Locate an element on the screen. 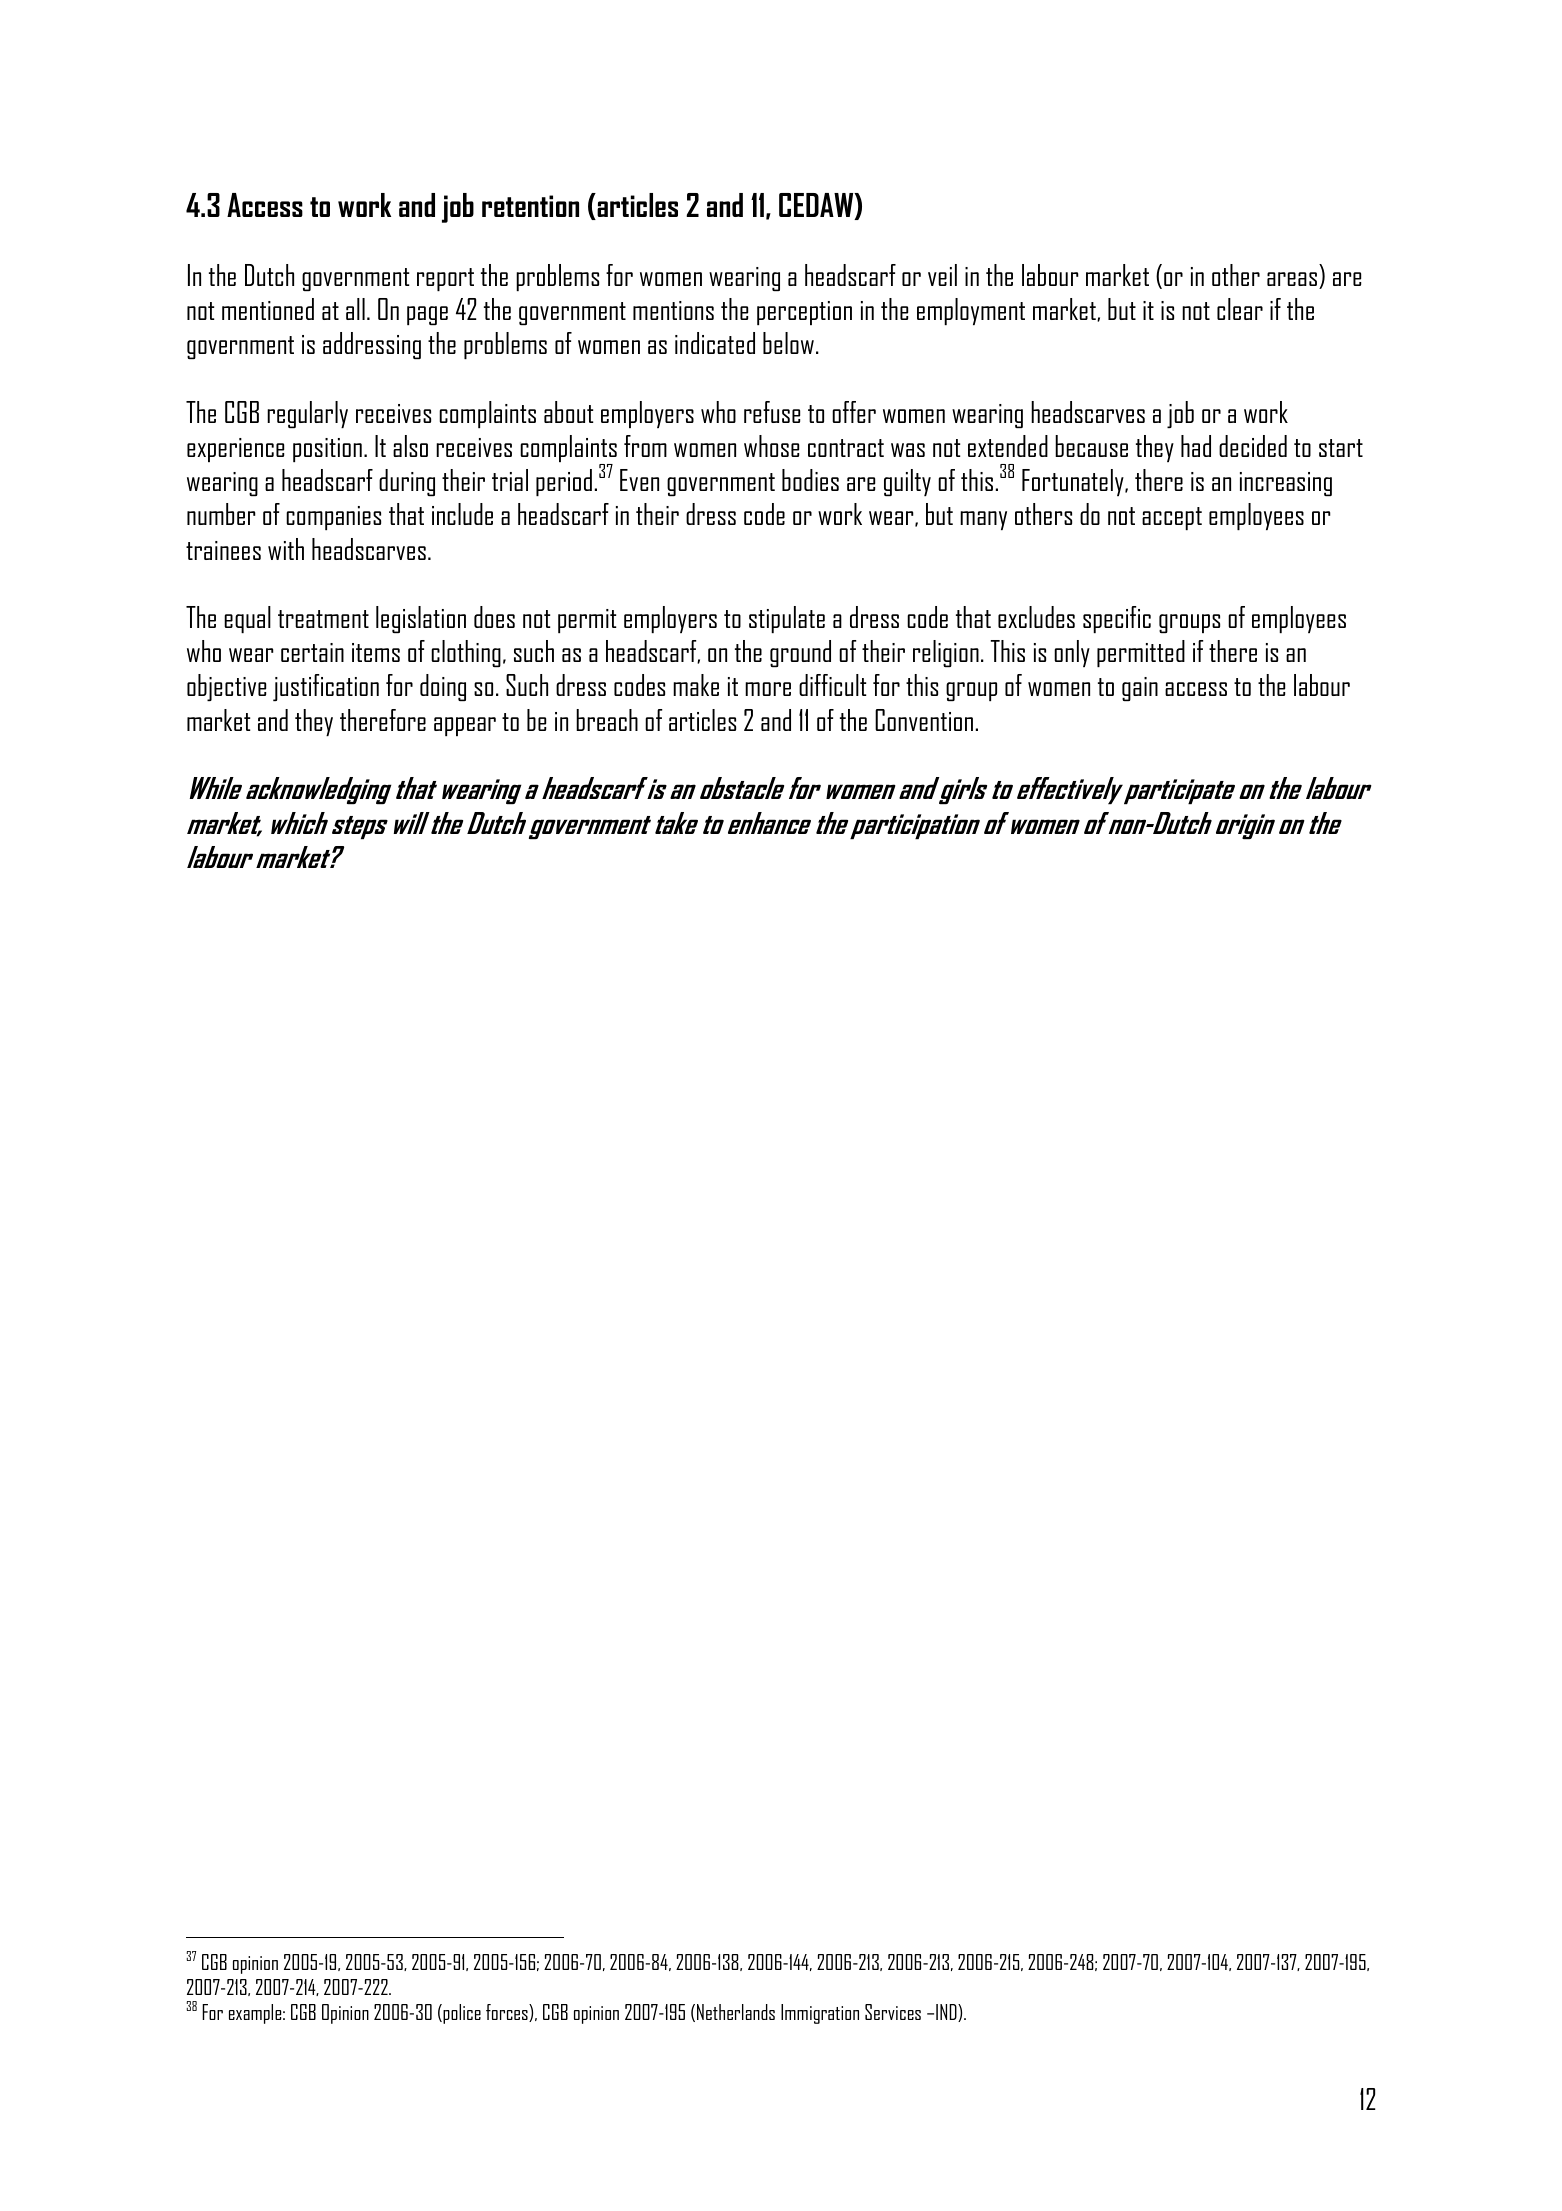 The height and width of the screenshot is (2211, 1562). Services is located at coordinates (893, 2012).
